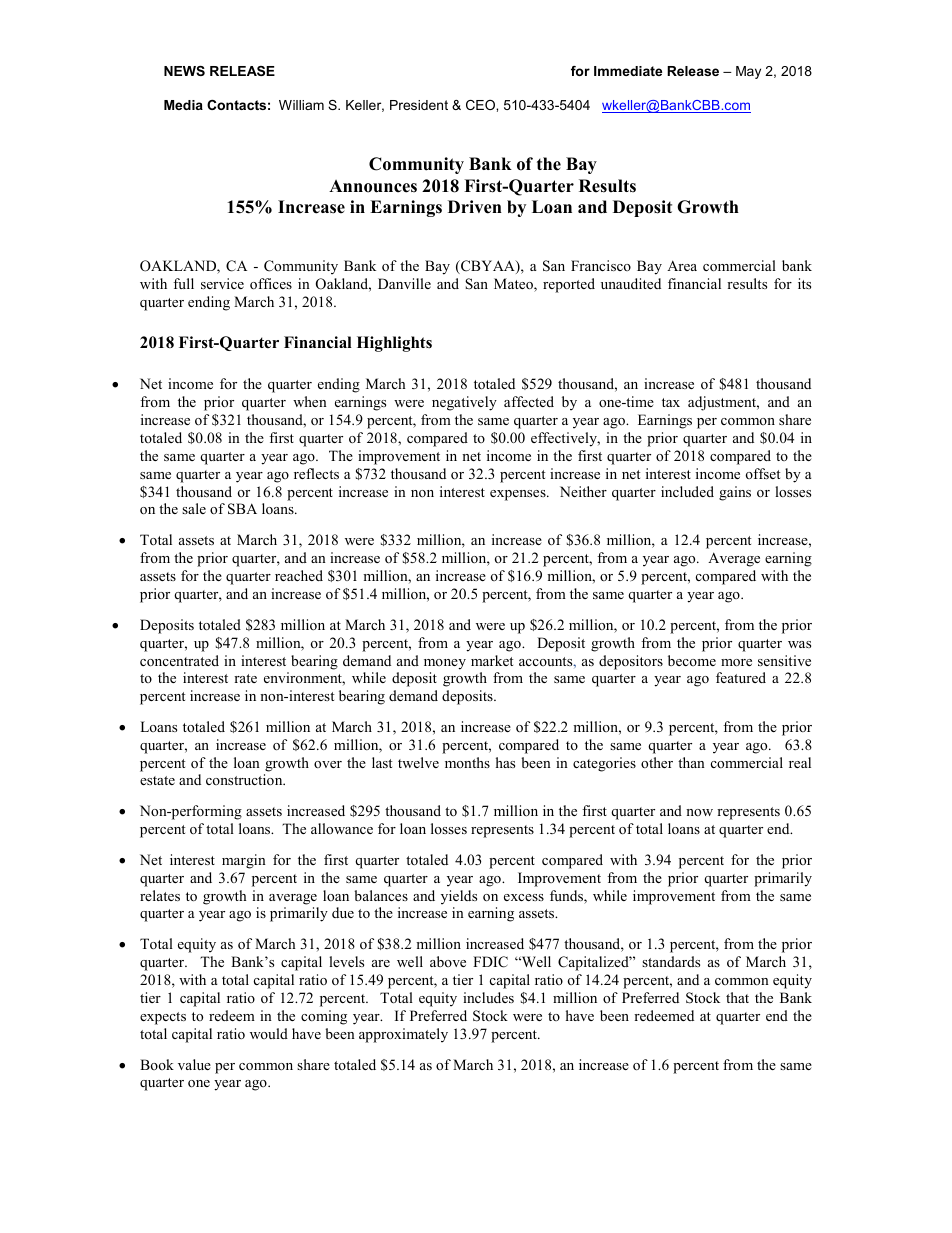  Describe the element at coordinates (519, 495) in the screenshot. I see `expenses` at that location.
